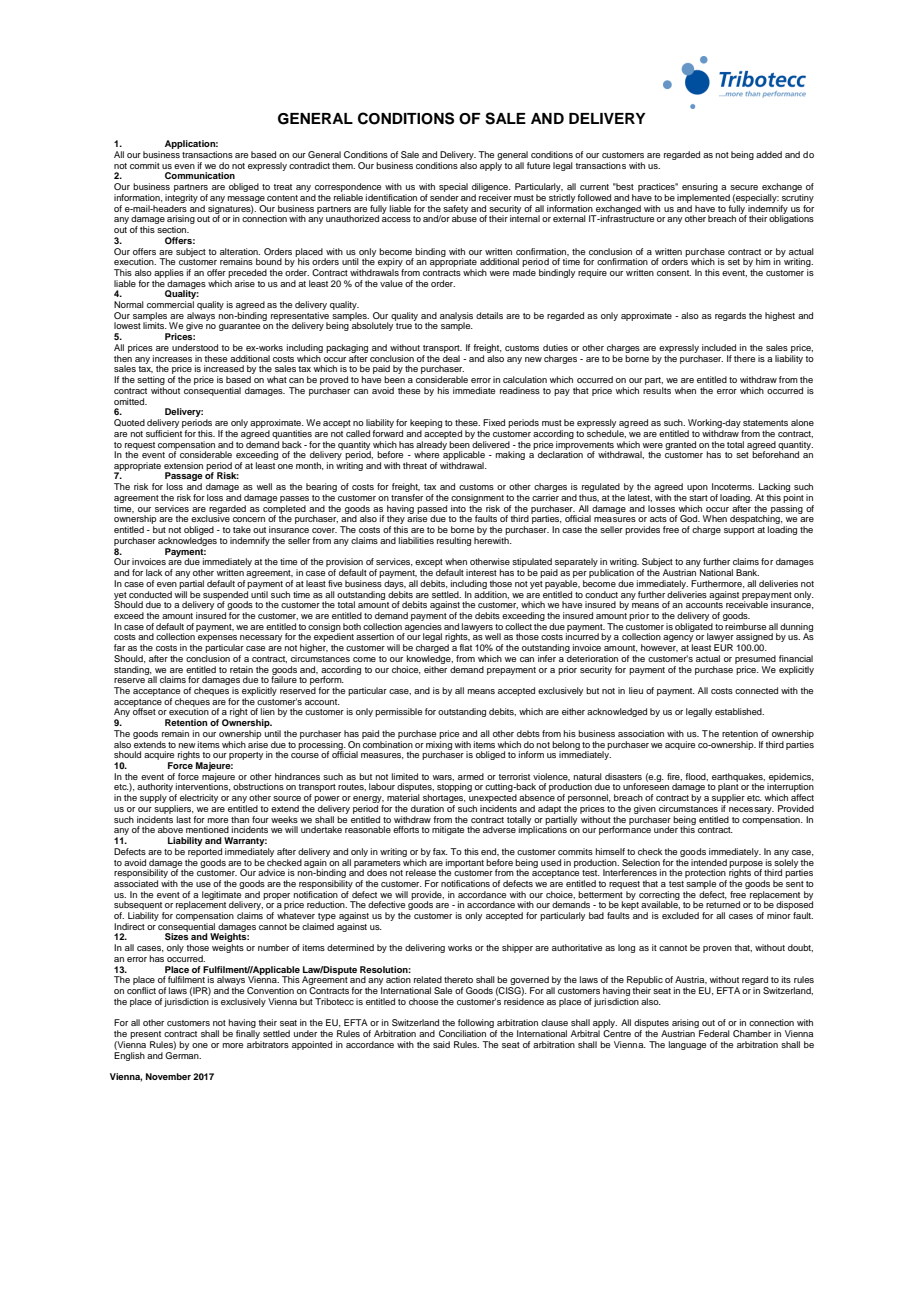 The image size is (924, 1308). Describe the element at coordinates (745, 625) in the image. I see `reimburse` at that location.
